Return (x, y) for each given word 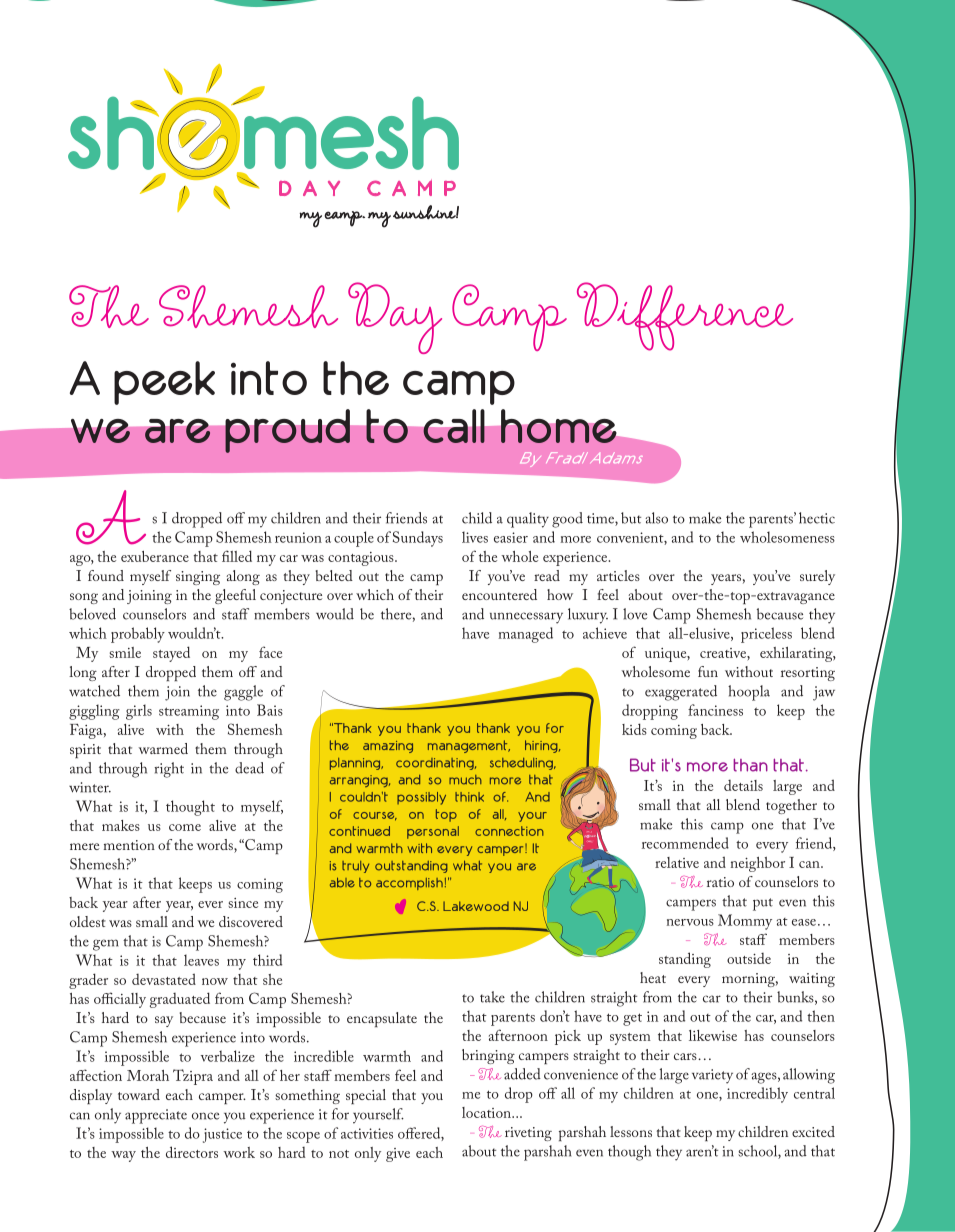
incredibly (757, 1095)
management (469, 746)
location (487, 1112)
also (656, 518)
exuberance (155, 556)
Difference (685, 316)
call (454, 426)
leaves (201, 960)
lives (475, 537)
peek (164, 383)
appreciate (156, 1116)
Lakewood (476, 906)
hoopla (749, 693)
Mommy (745, 922)
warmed (163, 748)
